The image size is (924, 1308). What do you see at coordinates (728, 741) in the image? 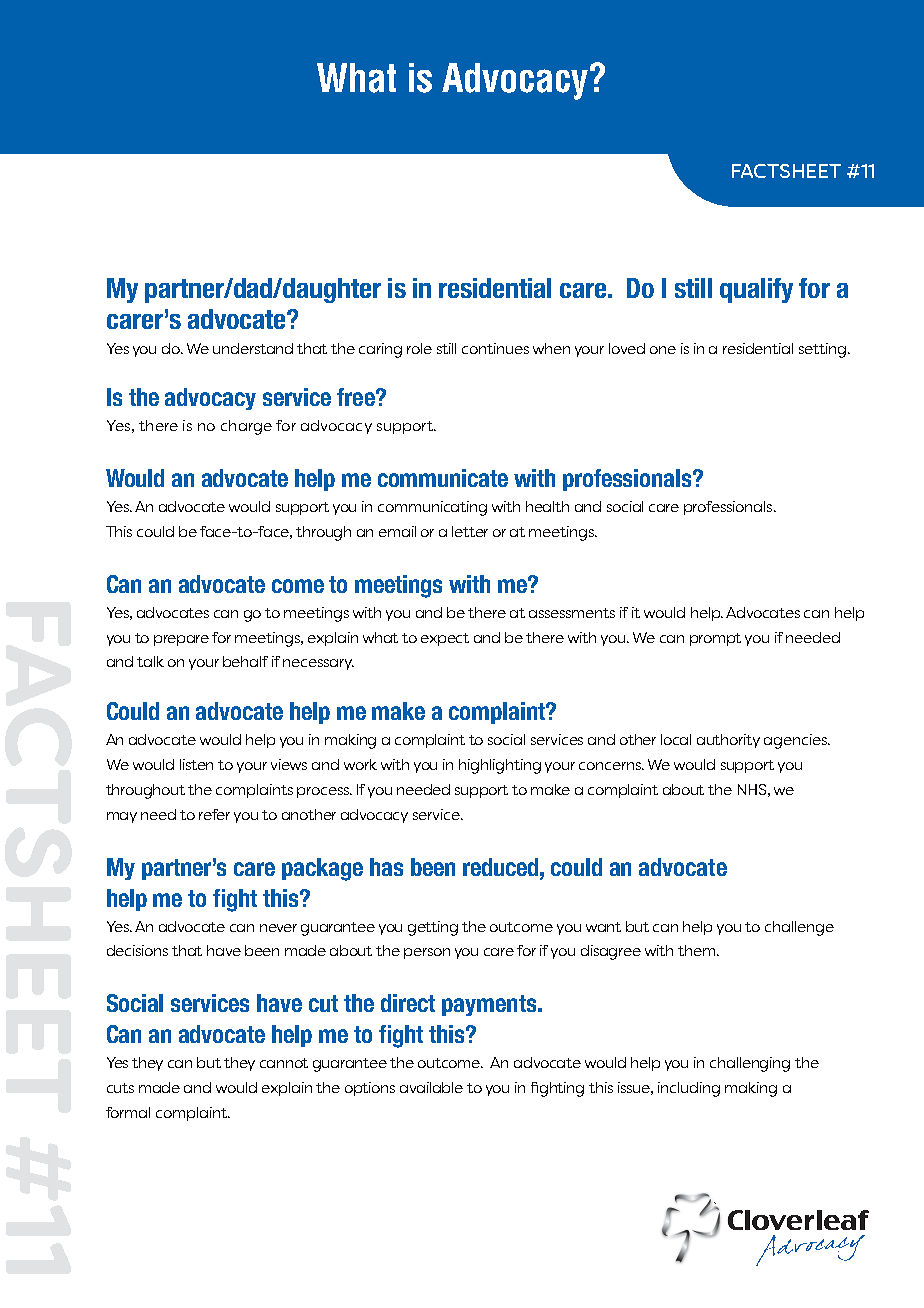
I see `authority` at bounding box center [728, 741].
